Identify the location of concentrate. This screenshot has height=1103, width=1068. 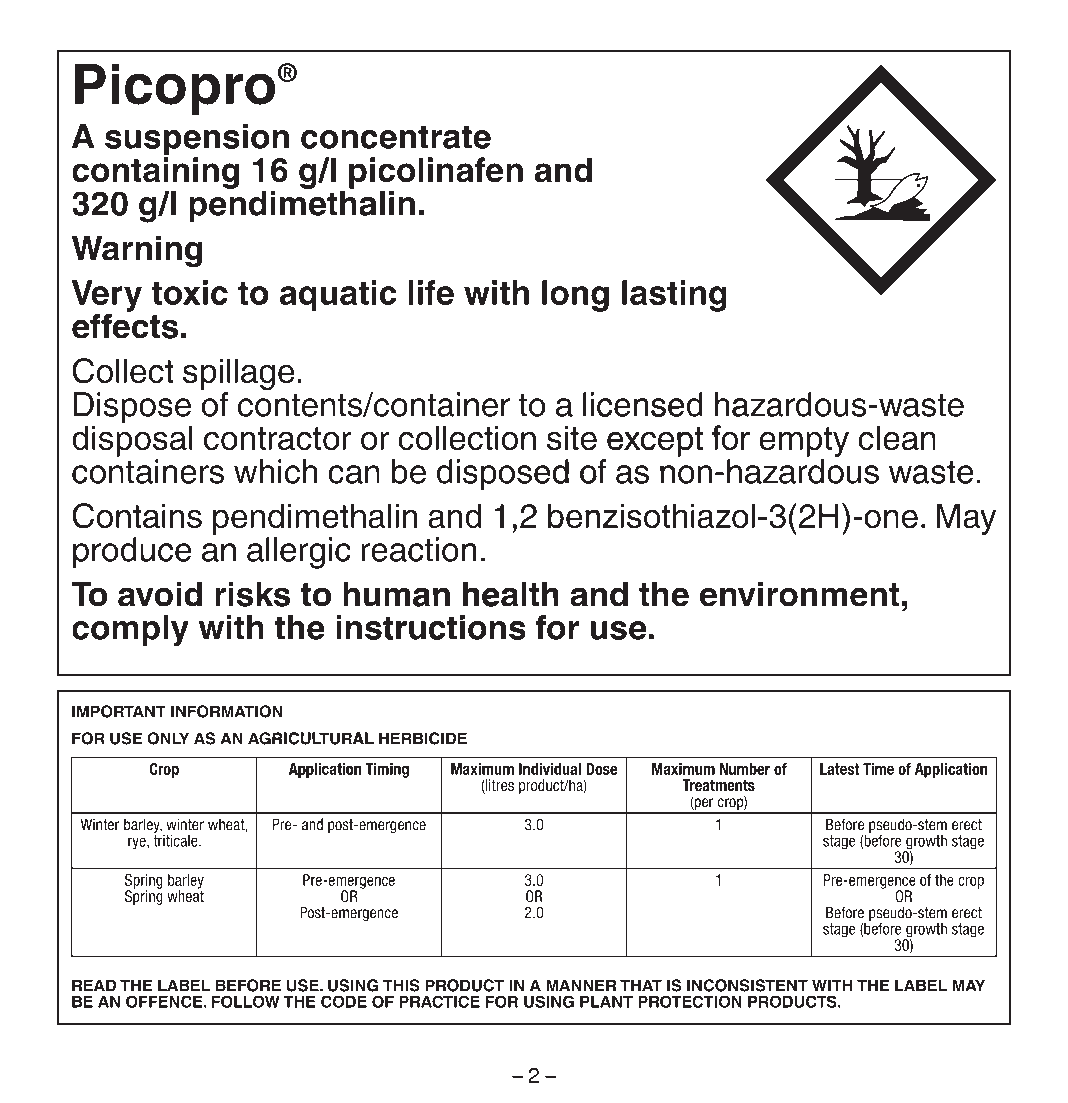
(396, 137).
